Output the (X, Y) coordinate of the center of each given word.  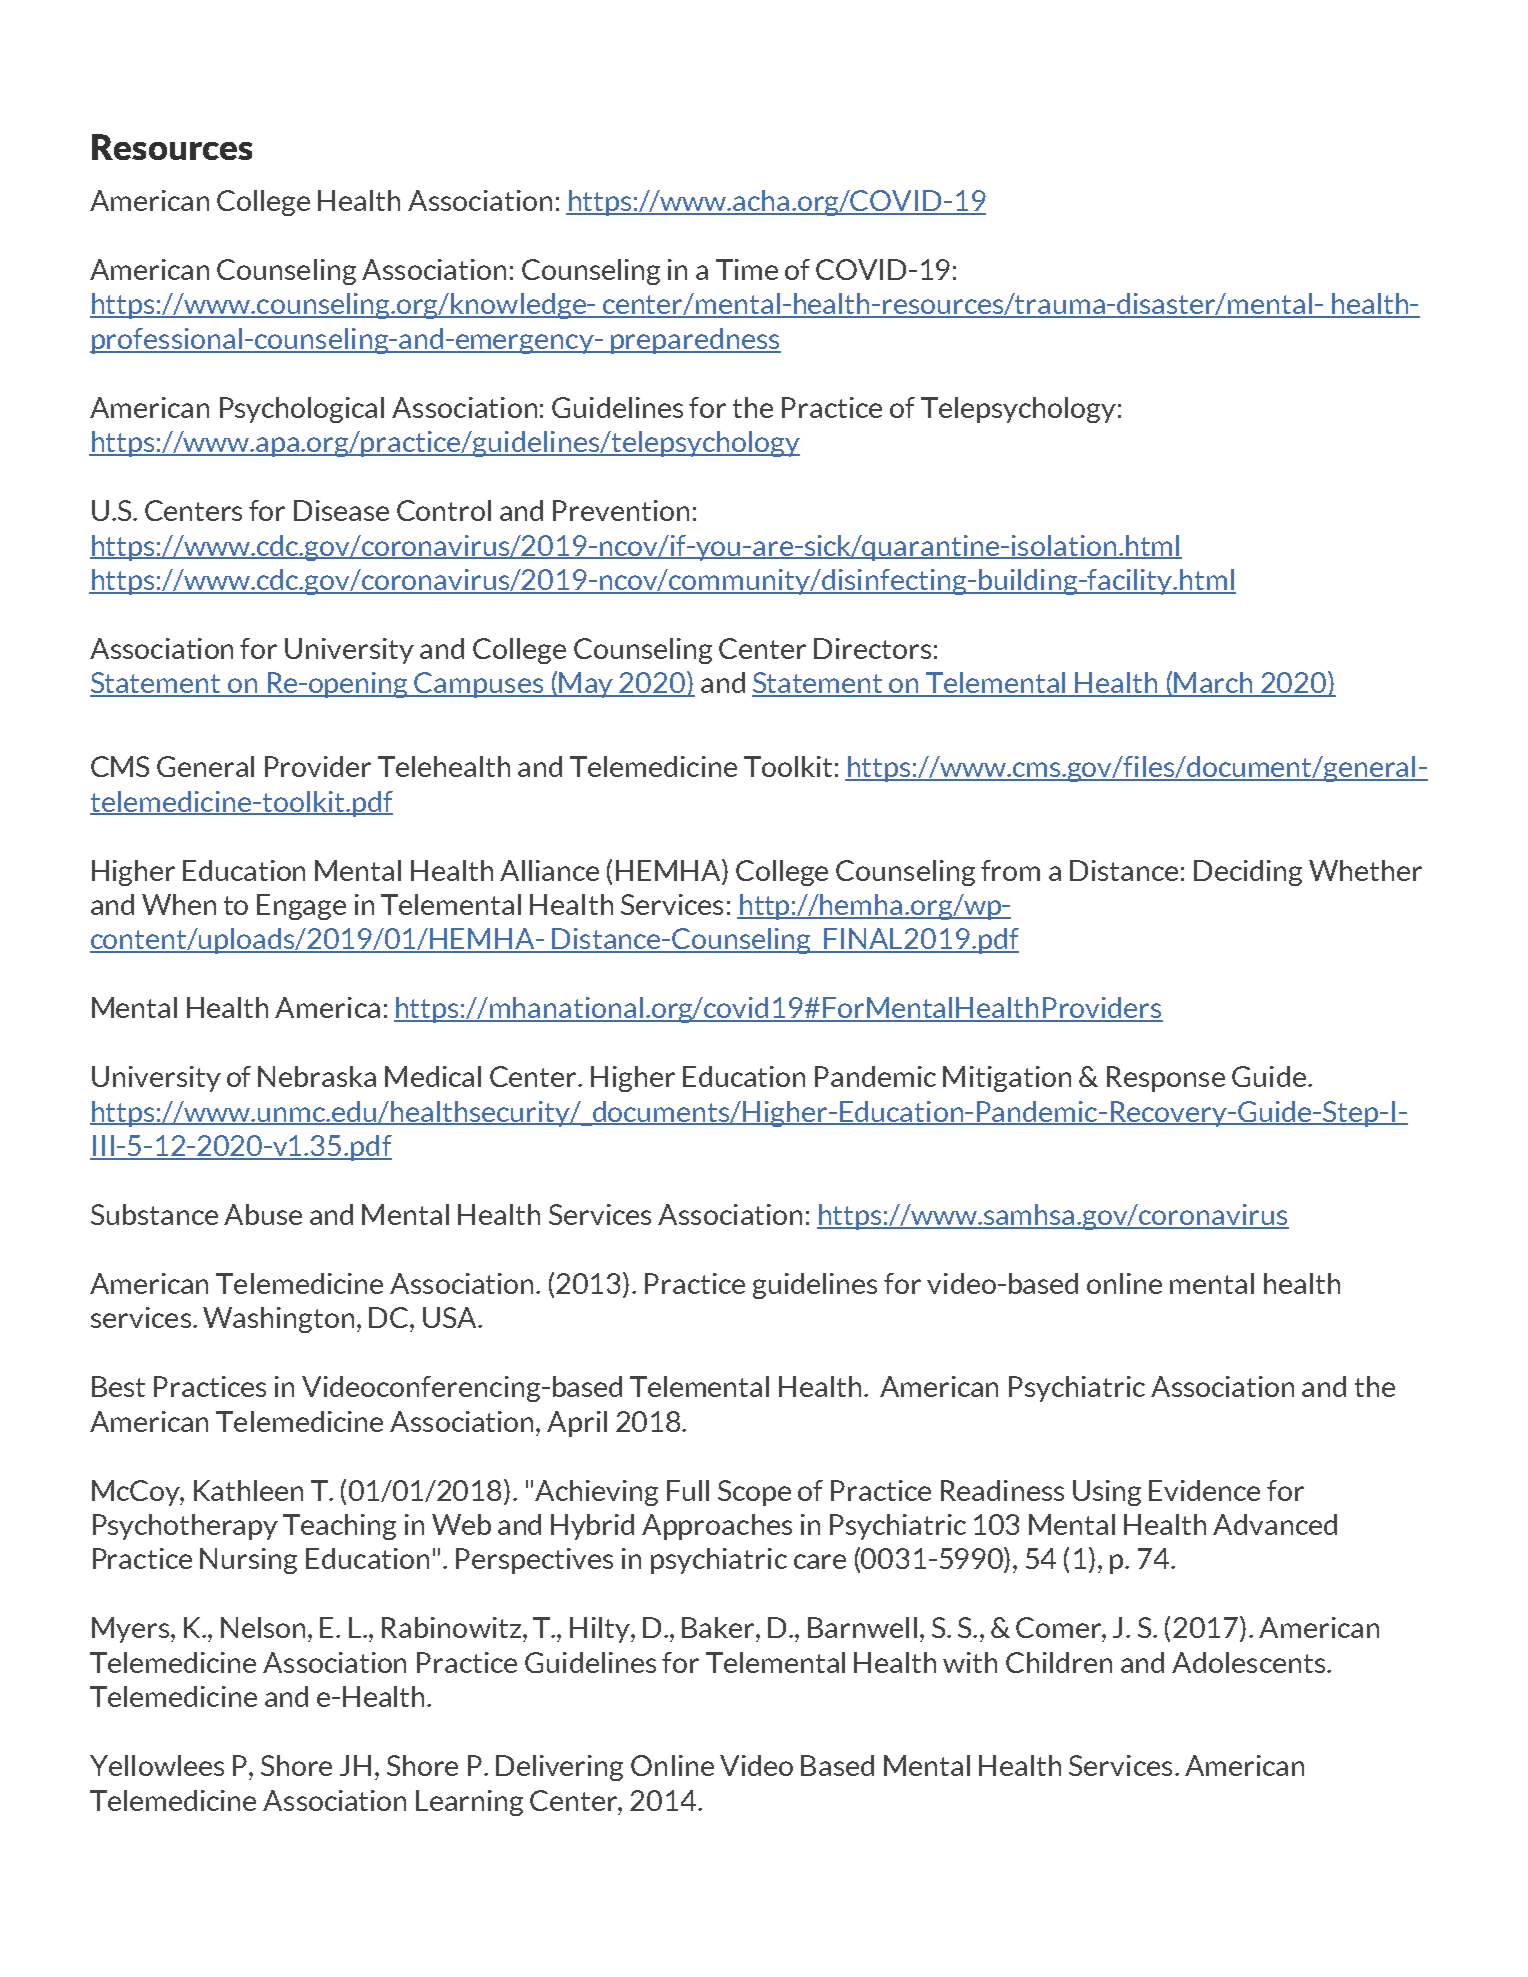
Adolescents (1250, 1662)
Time (747, 269)
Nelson (263, 1627)
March (1214, 684)
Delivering (559, 1768)
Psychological (302, 410)
